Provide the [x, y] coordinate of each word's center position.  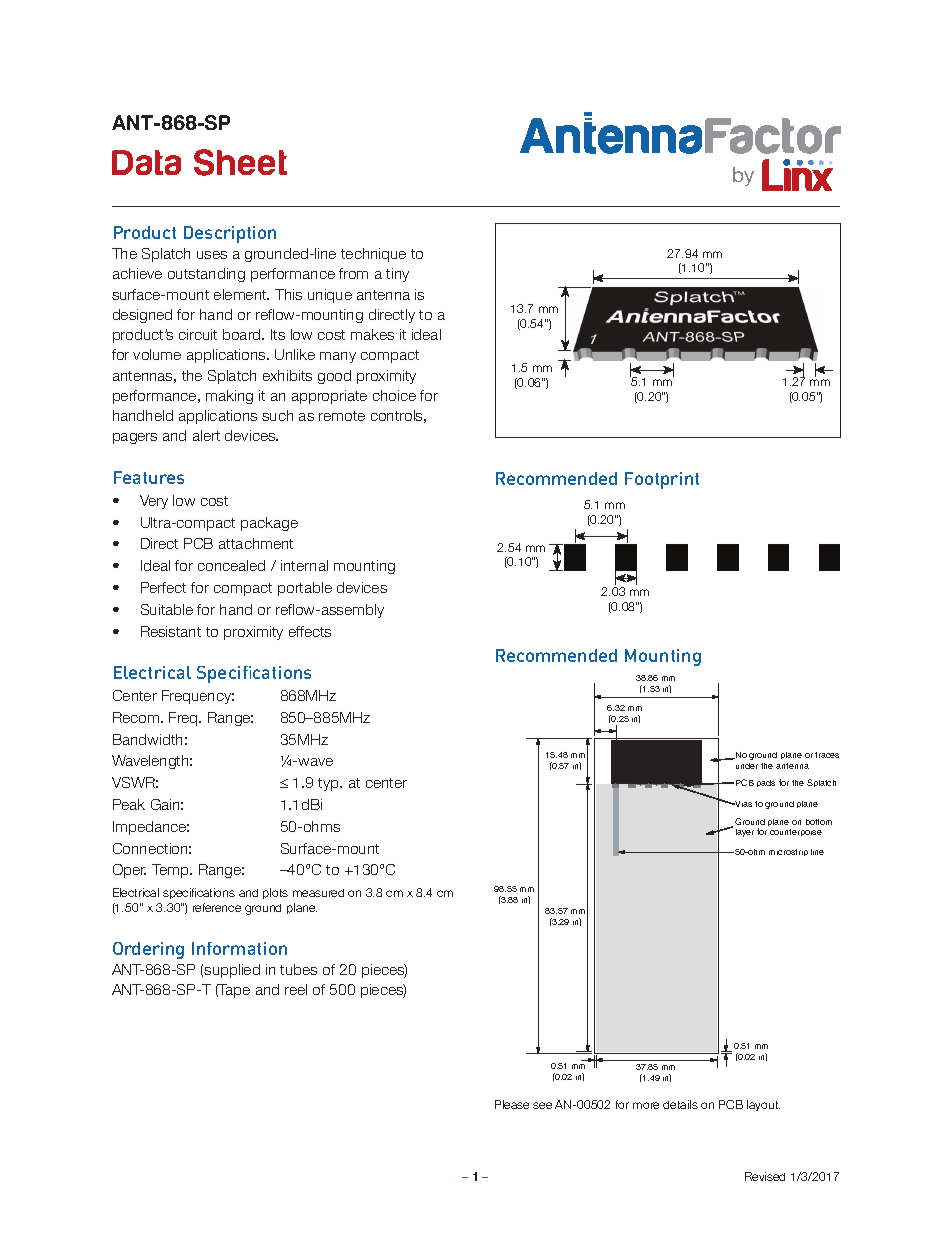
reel [296, 989]
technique [373, 255]
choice [394, 395]
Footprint [662, 480]
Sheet [240, 162]
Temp [171, 871]
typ [329, 784]
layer [745, 833]
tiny [397, 275]
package [269, 524]
